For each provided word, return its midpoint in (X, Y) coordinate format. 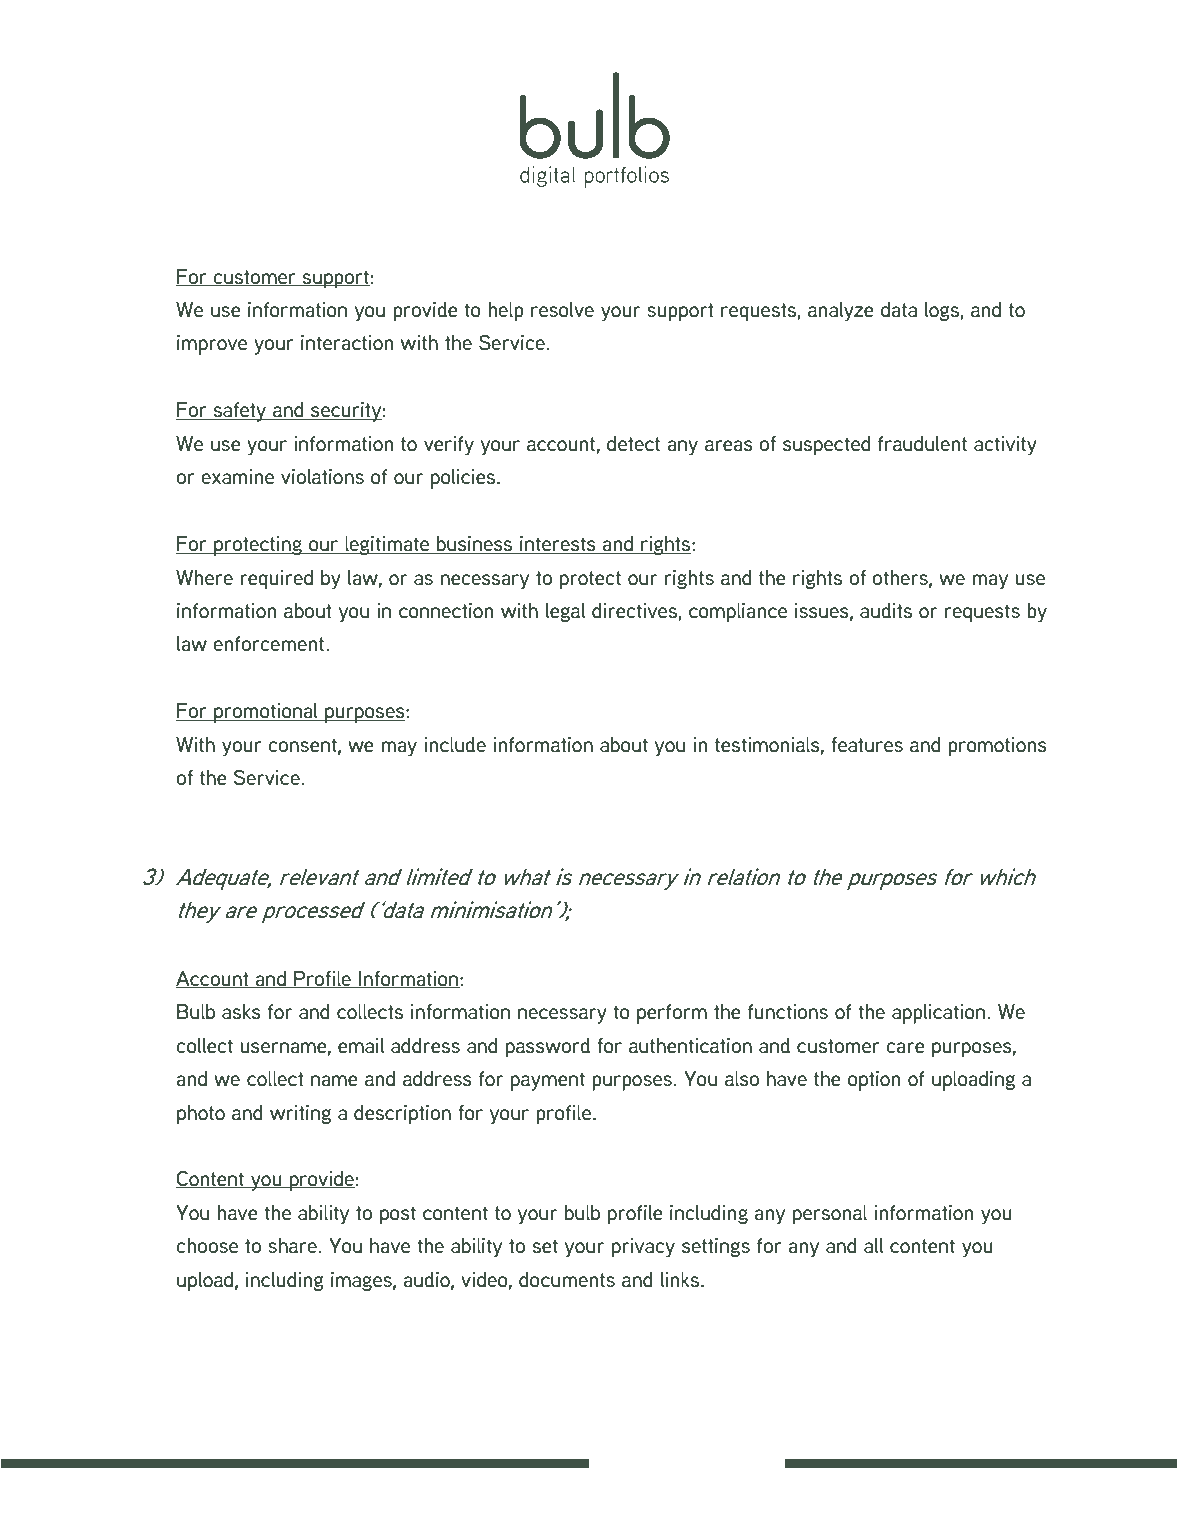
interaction (347, 343)
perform (672, 1014)
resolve (562, 309)
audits (886, 611)
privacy (643, 1247)
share (292, 1245)
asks (241, 1012)
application (940, 1014)
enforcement (270, 643)
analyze (841, 311)
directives (635, 611)
